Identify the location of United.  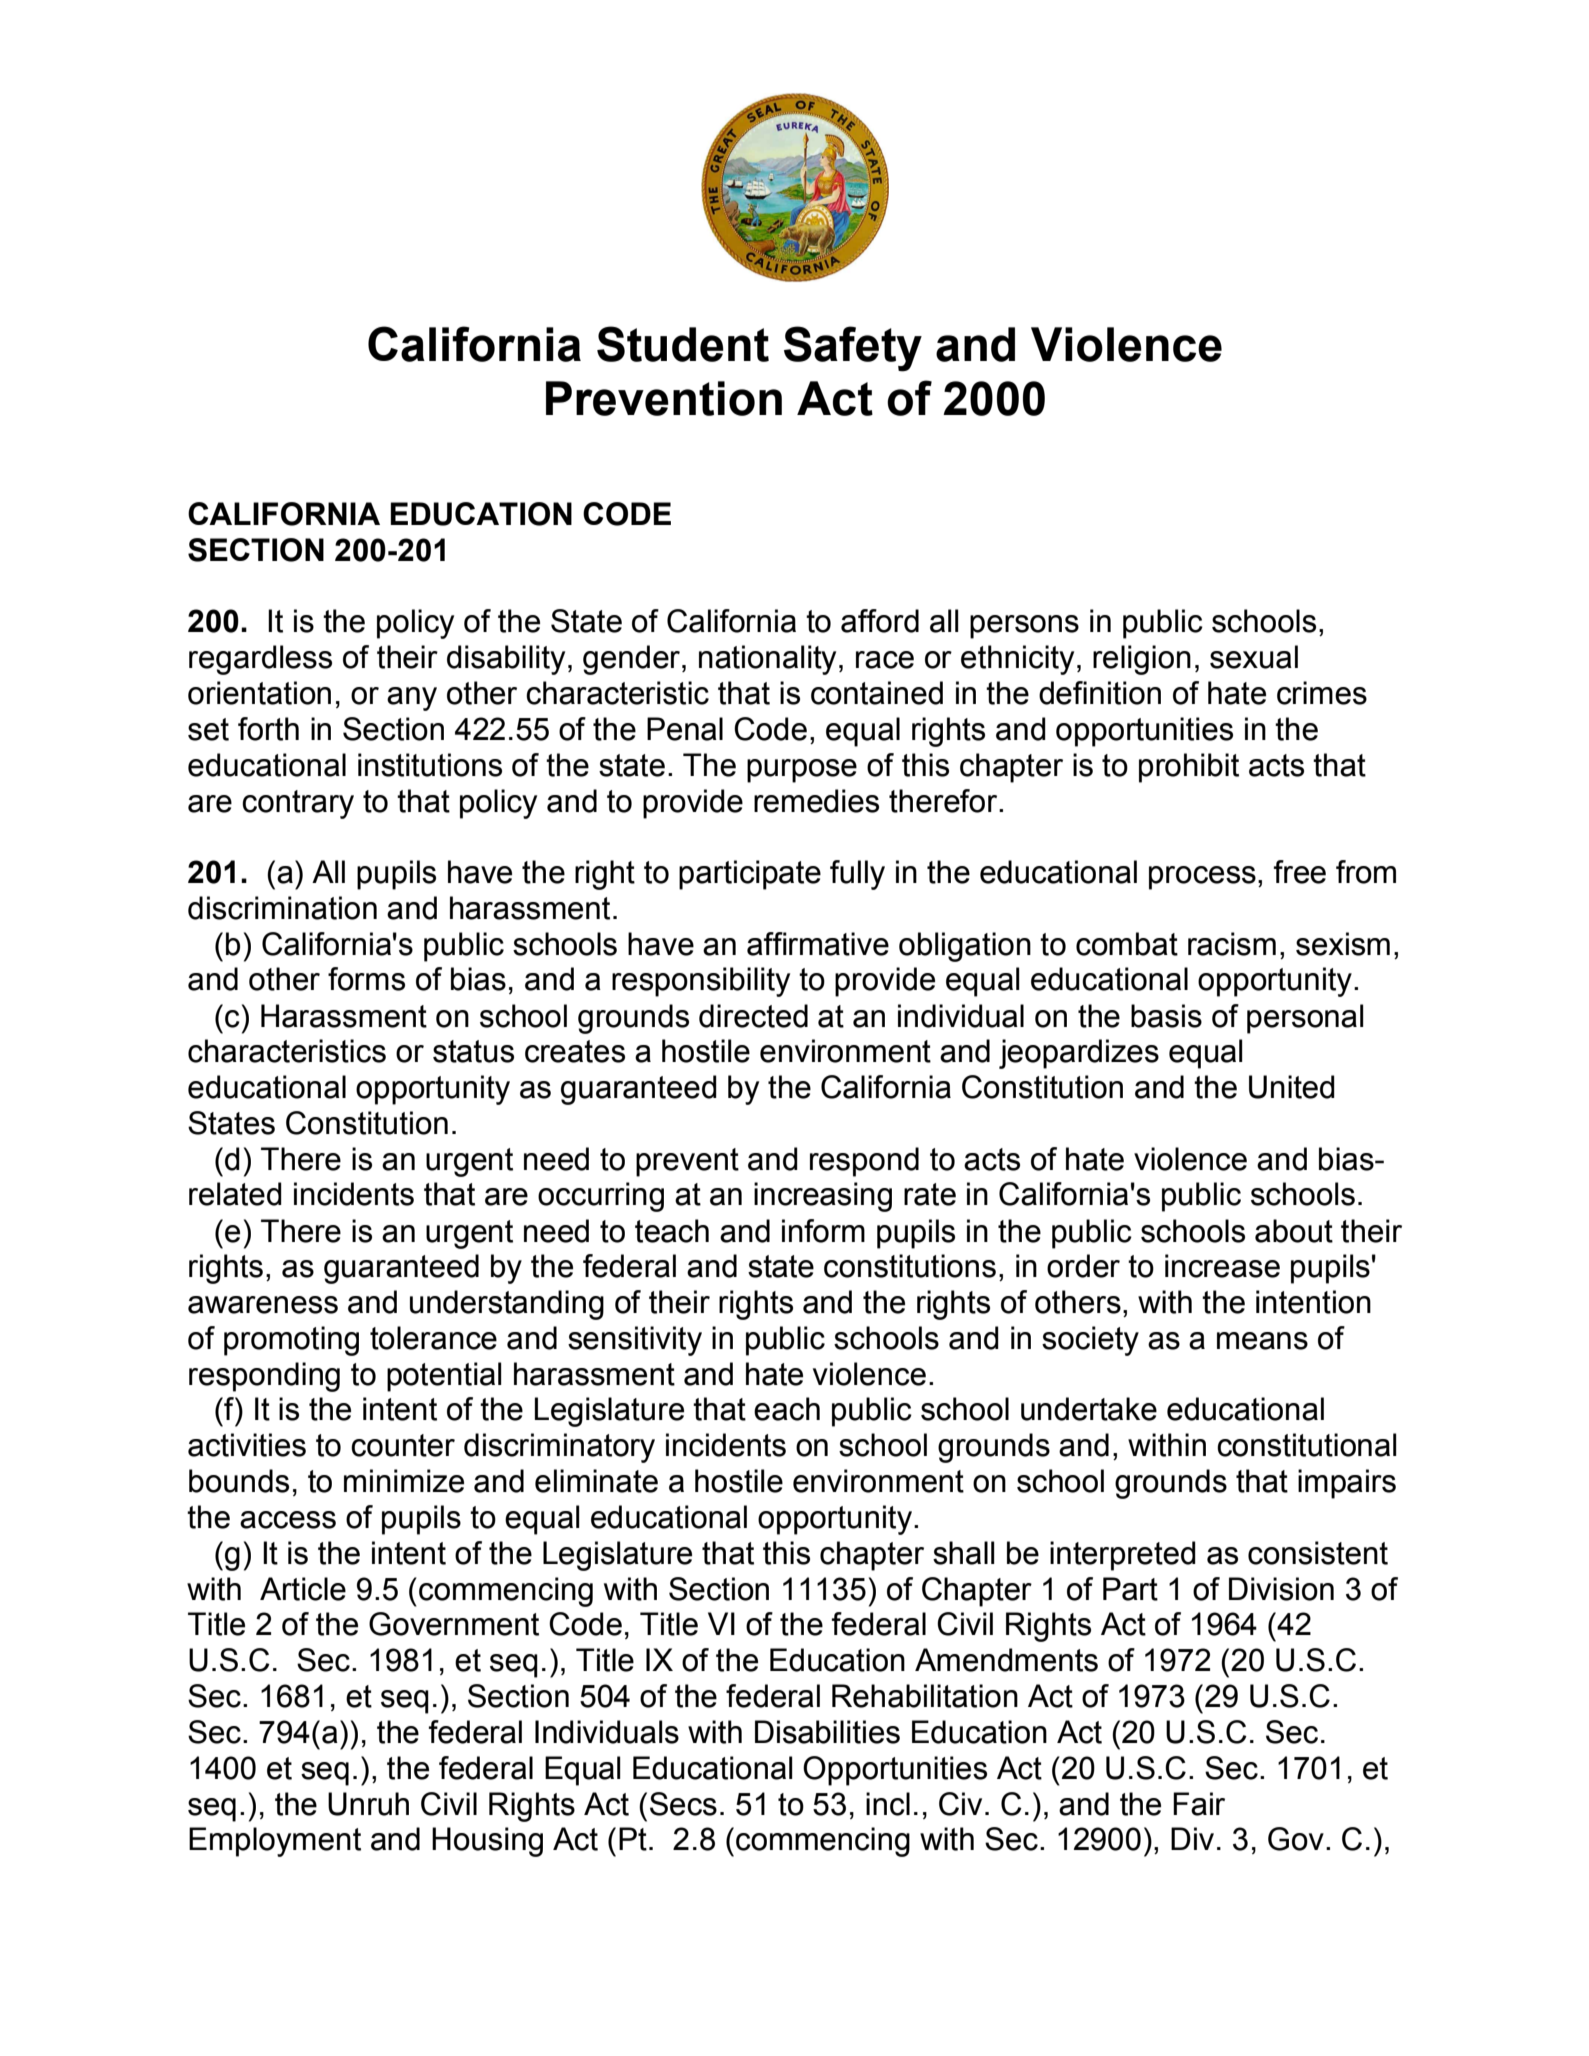
(1292, 1087).
